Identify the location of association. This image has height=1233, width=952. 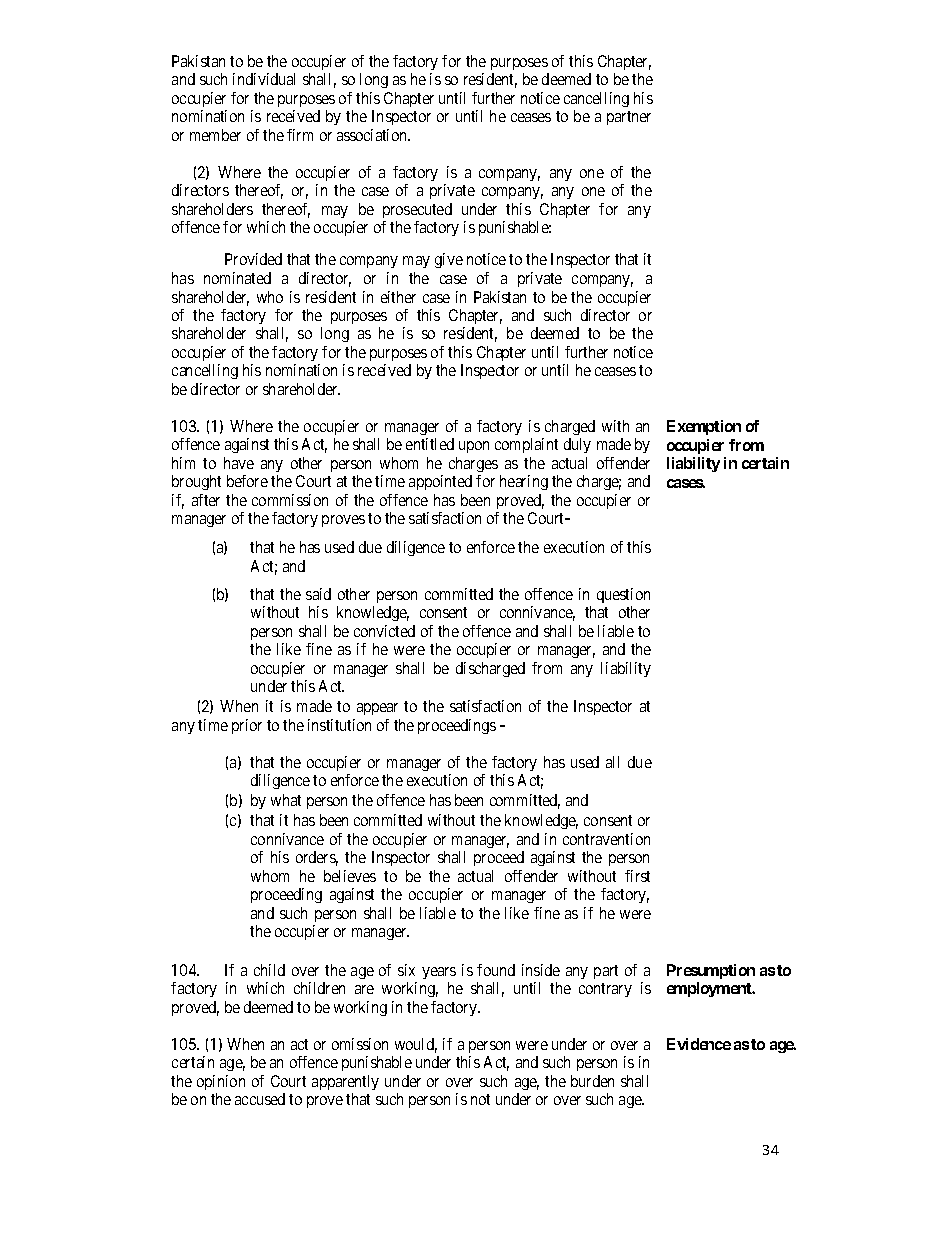
(373, 135).
